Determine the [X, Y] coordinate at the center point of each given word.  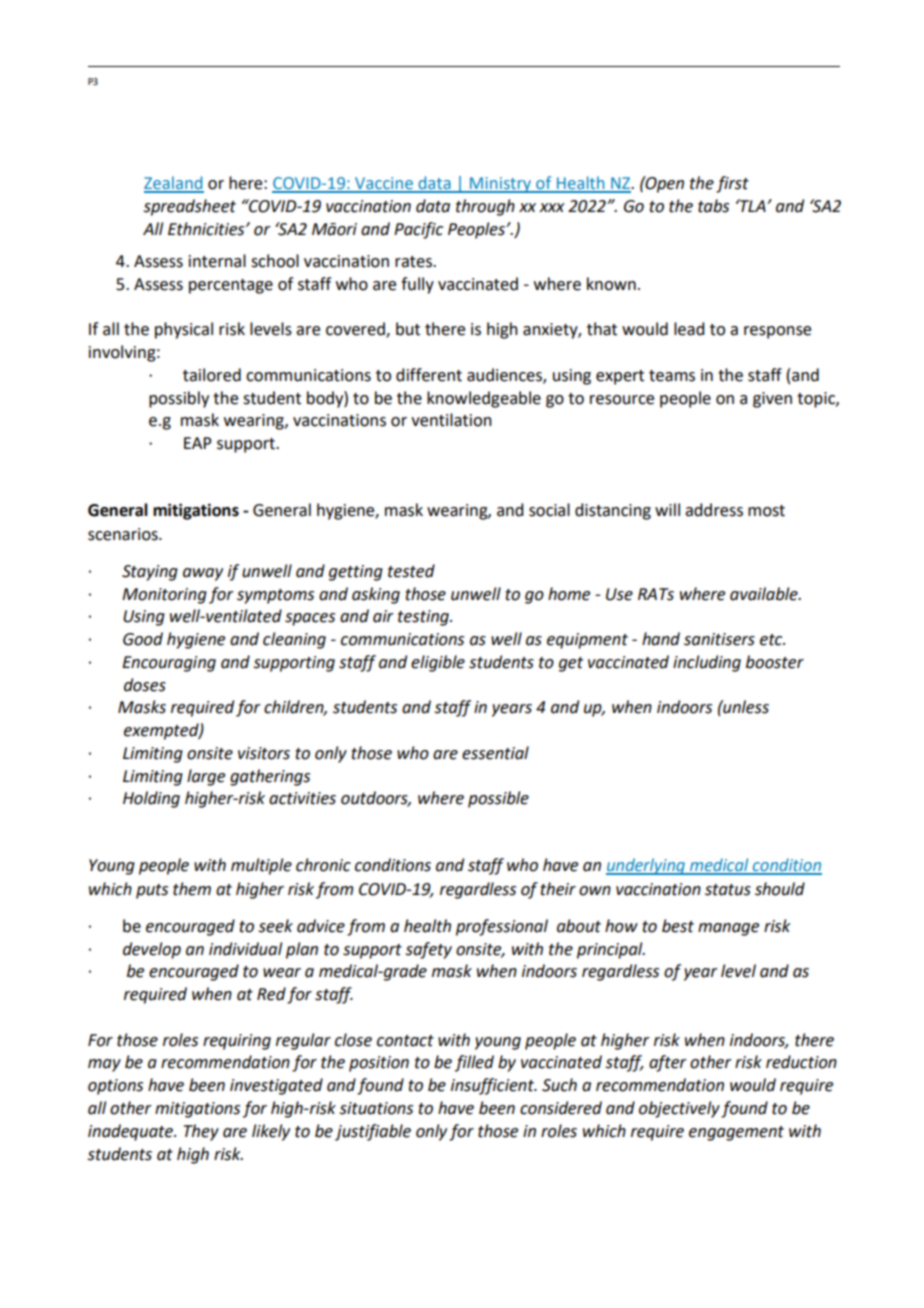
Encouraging [169, 664]
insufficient [493, 1086]
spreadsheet [190, 207]
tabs [713, 206]
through [485, 207]
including [707, 663]
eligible [438, 663]
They [201, 1132]
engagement [736, 1133]
